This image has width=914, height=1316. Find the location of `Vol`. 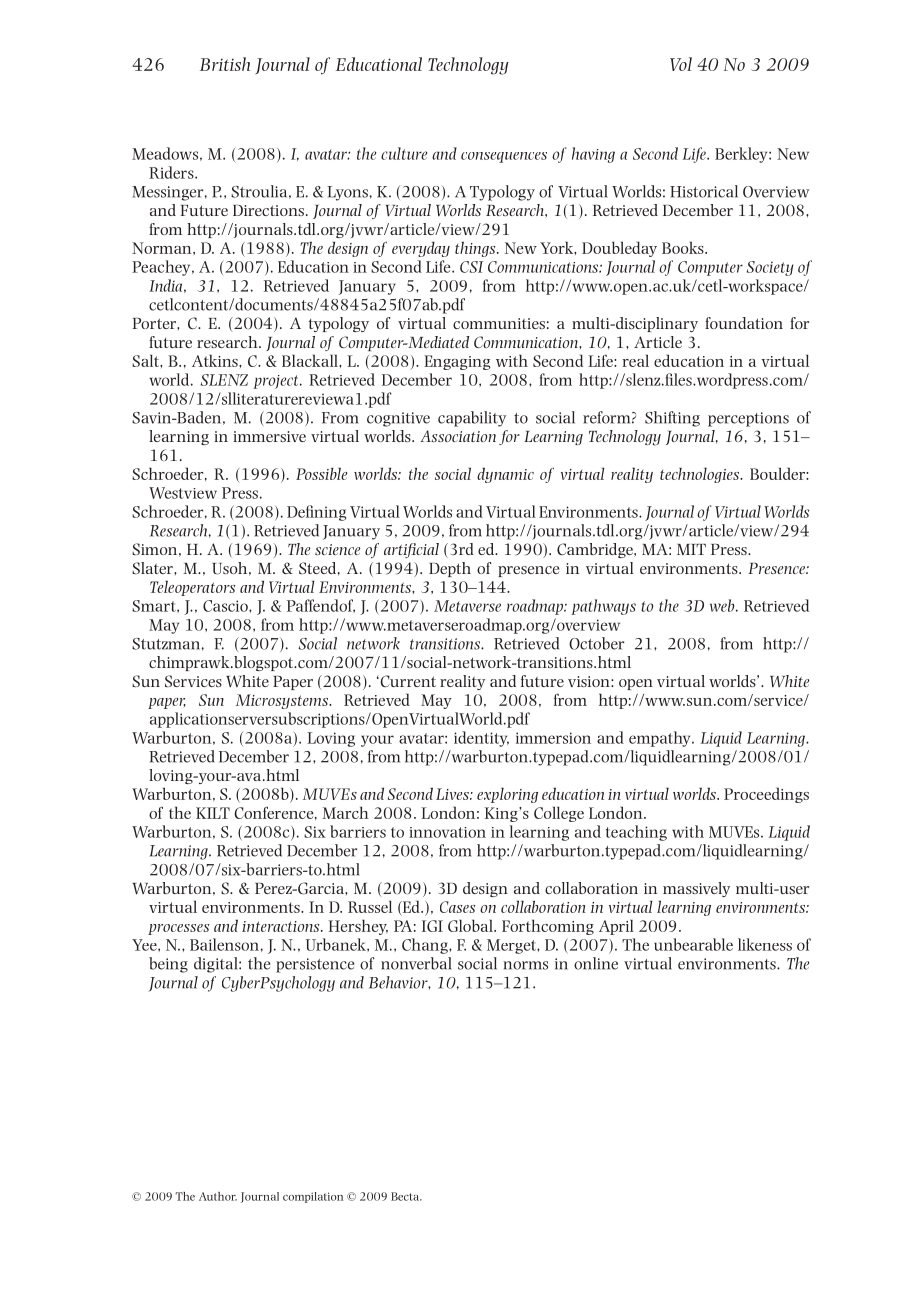

Vol is located at coordinates (681, 64).
